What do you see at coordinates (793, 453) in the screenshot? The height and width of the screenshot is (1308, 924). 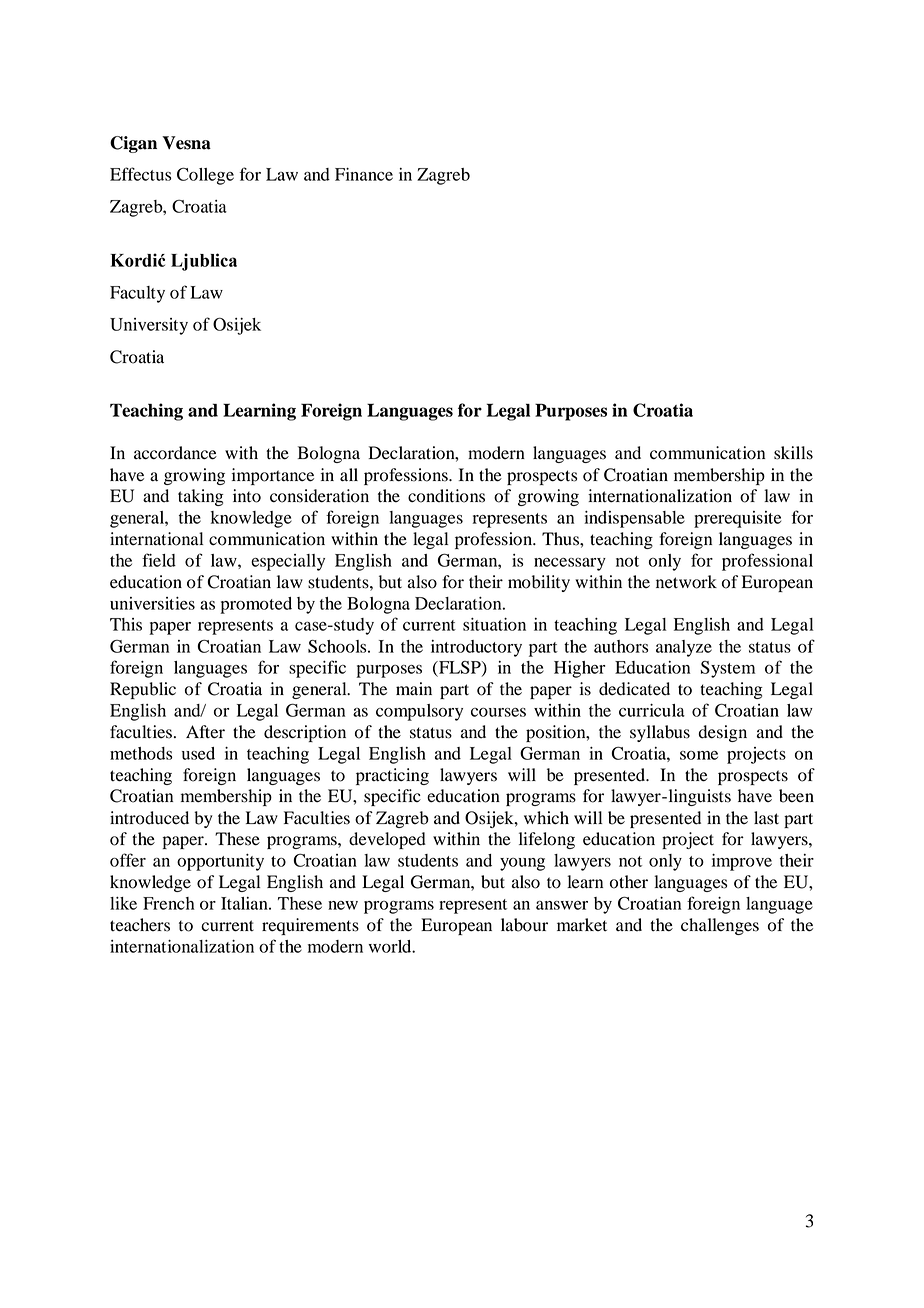 I see `skills` at bounding box center [793, 453].
